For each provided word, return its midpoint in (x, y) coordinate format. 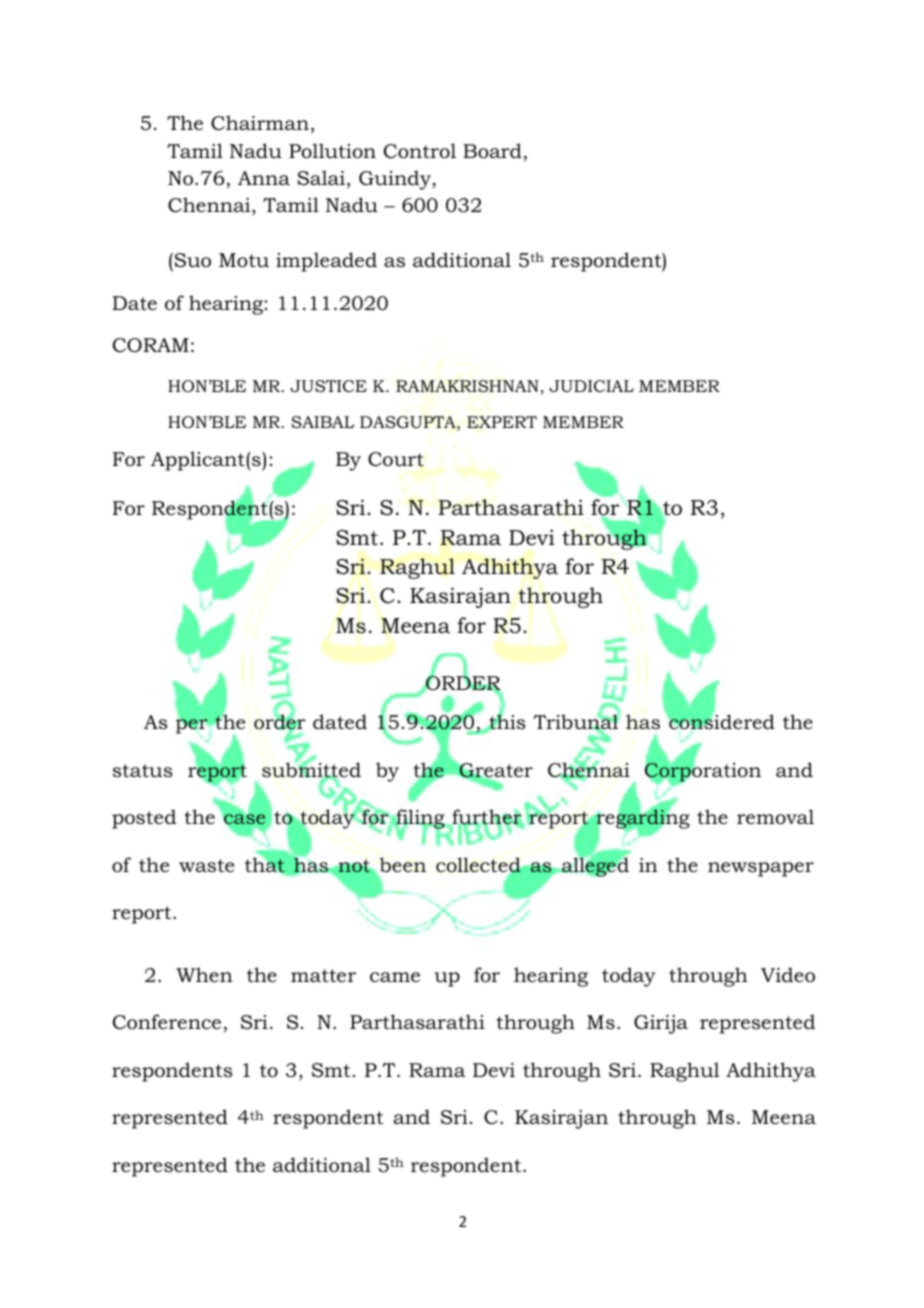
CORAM (151, 345)
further (487, 818)
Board (492, 151)
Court (396, 459)
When (204, 975)
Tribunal (576, 722)
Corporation (703, 772)
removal (775, 817)
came (395, 977)
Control (420, 151)
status (143, 771)
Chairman (260, 123)
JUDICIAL (591, 386)
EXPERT (502, 422)
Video (788, 975)
